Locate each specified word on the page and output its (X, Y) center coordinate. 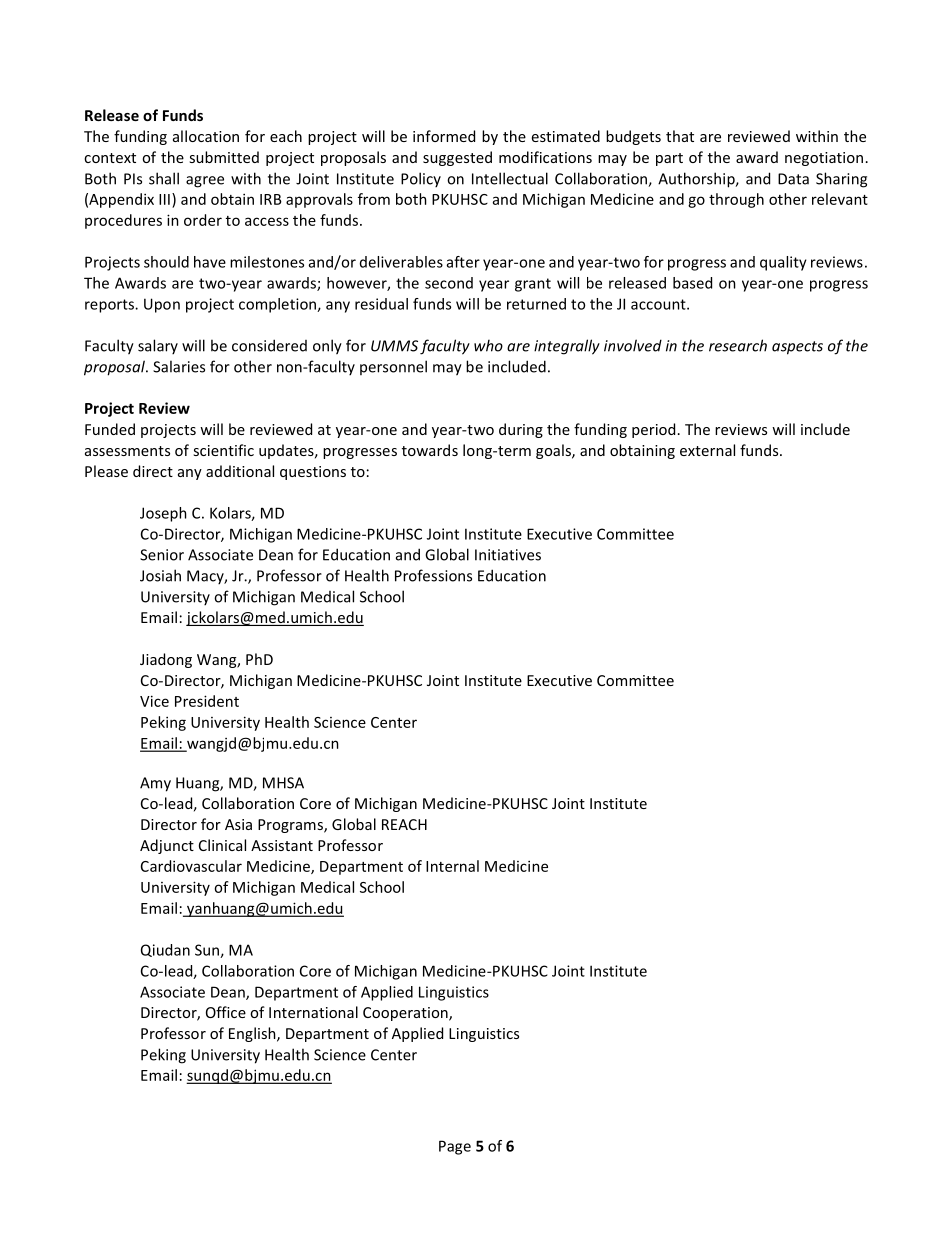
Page (455, 1147)
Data (793, 179)
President (207, 701)
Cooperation (406, 1014)
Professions (433, 575)
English (253, 1034)
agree (205, 182)
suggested (457, 158)
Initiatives (508, 555)
